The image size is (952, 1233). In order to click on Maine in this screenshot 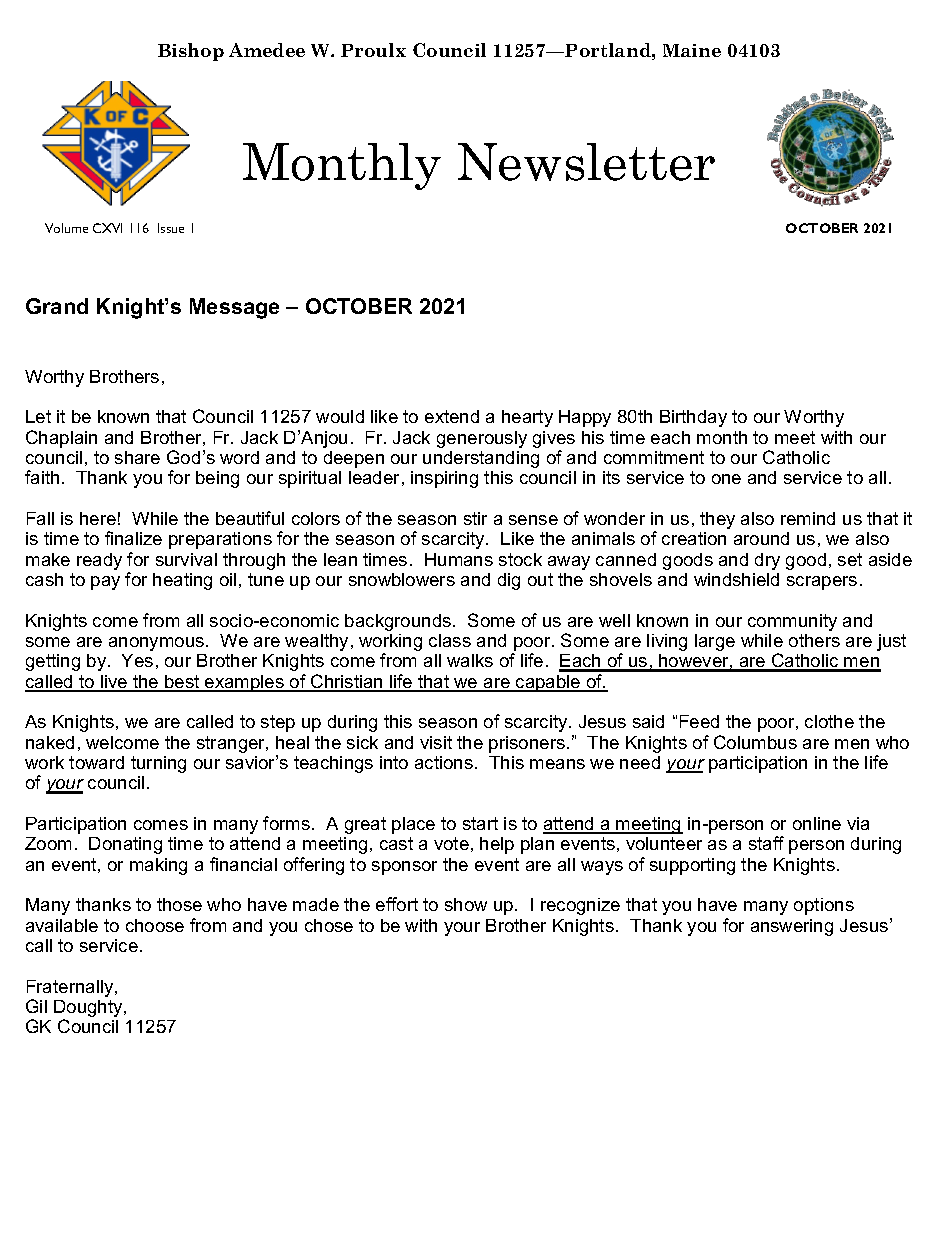, I will do `click(692, 50)`.
